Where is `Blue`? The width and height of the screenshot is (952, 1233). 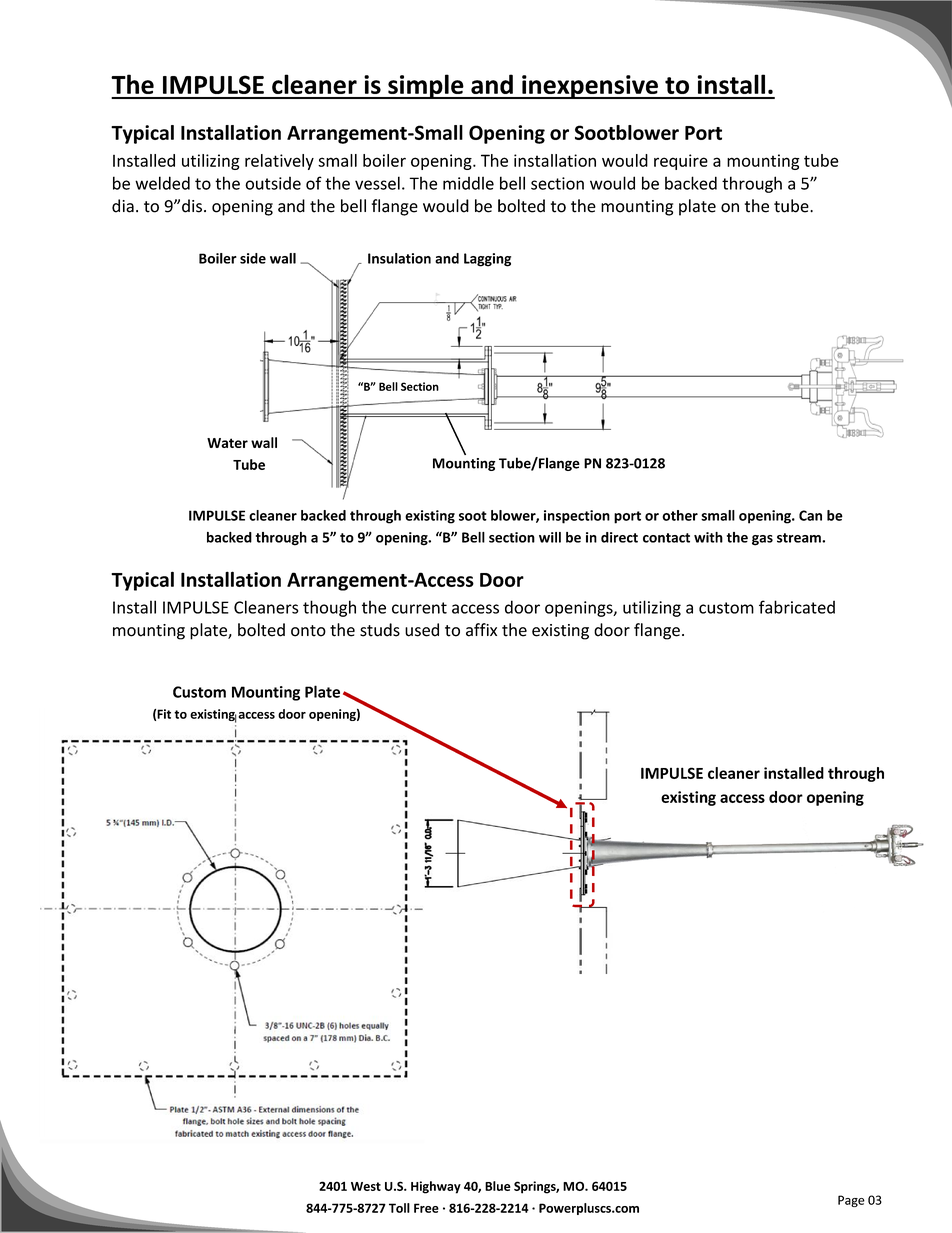 Blue is located at coordinates (498, 1186).
